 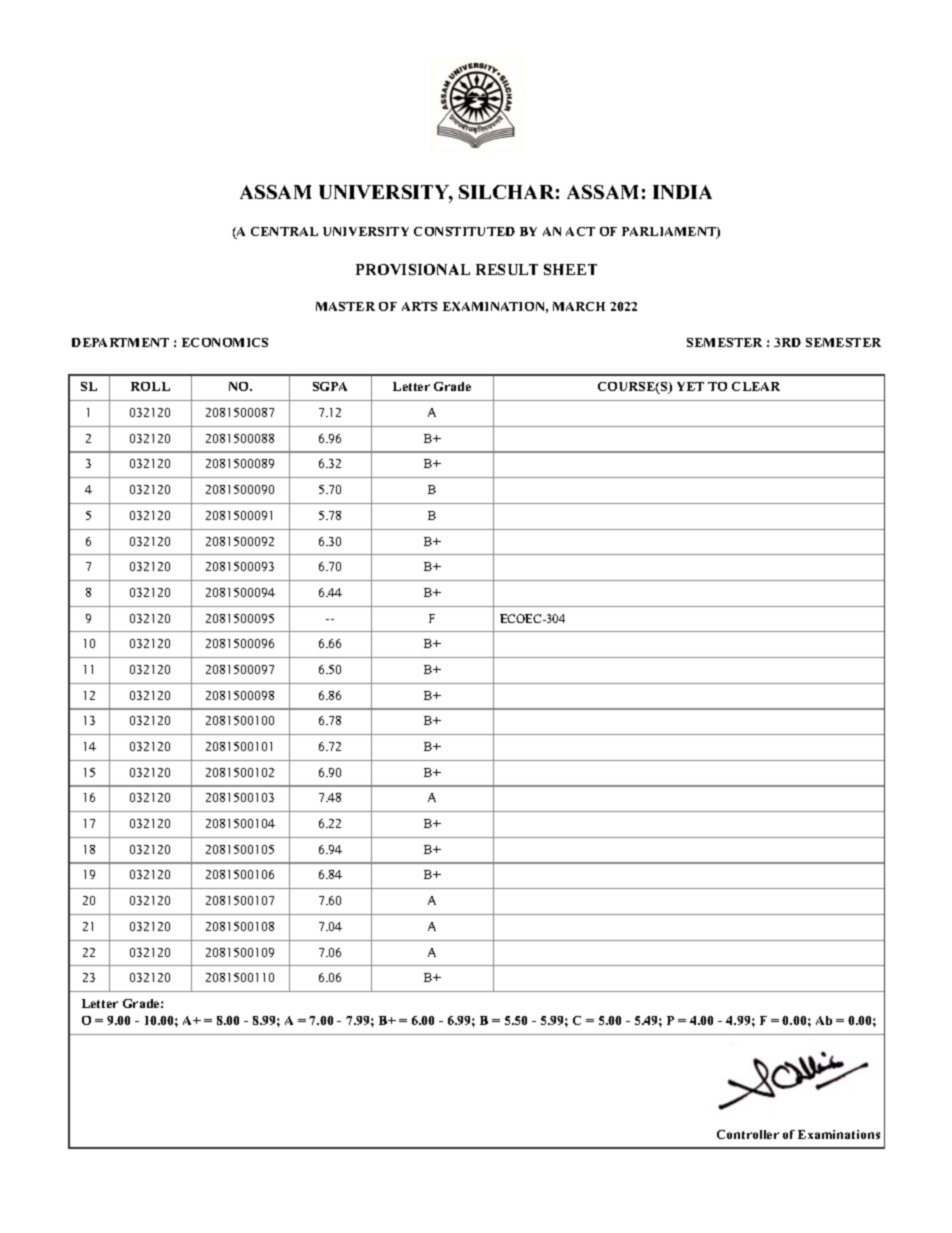 I want to click on ARTS, so click(x=419, y=306).
